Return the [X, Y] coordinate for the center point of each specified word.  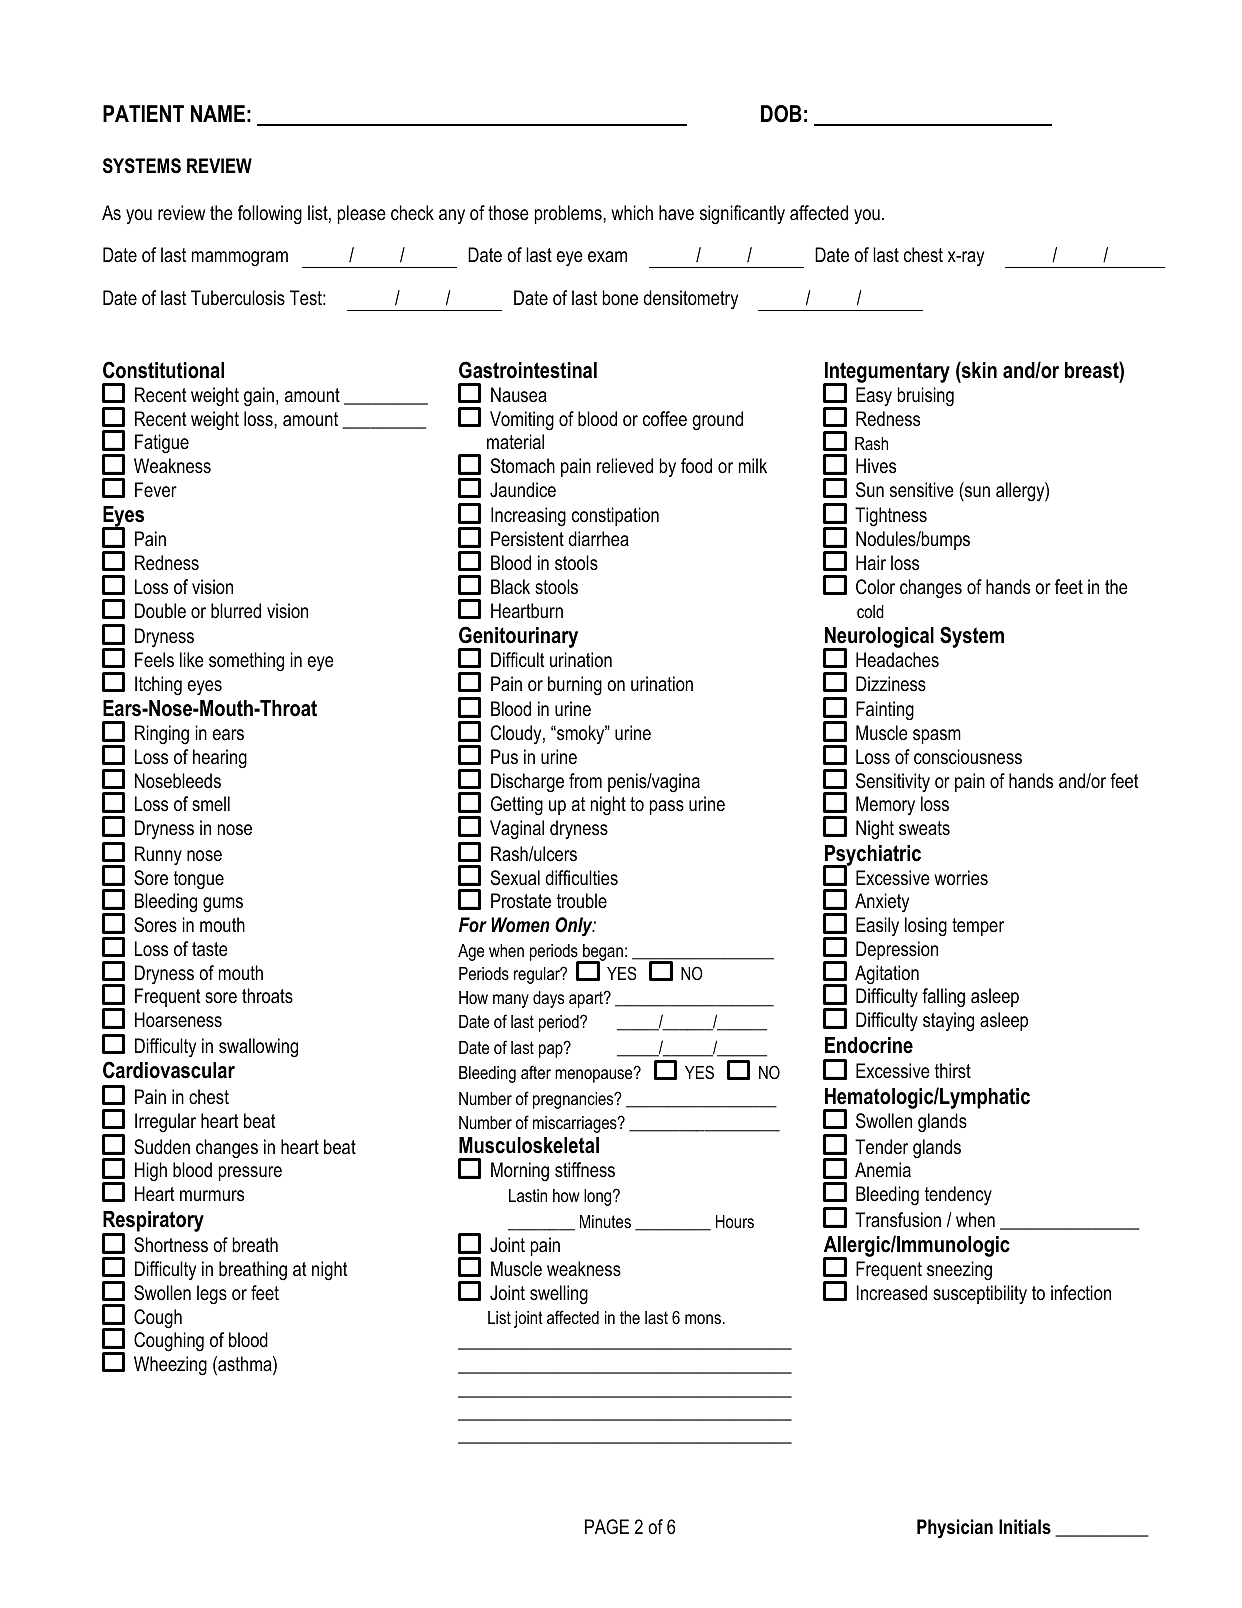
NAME [218, 113]
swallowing [258, 1048]
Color [875, 587]
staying [948, 1022]
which [632, 213]
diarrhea [598, 539]
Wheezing [170, 1366]
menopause [595, 1075]
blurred [236, 611]
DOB [781, 114]
